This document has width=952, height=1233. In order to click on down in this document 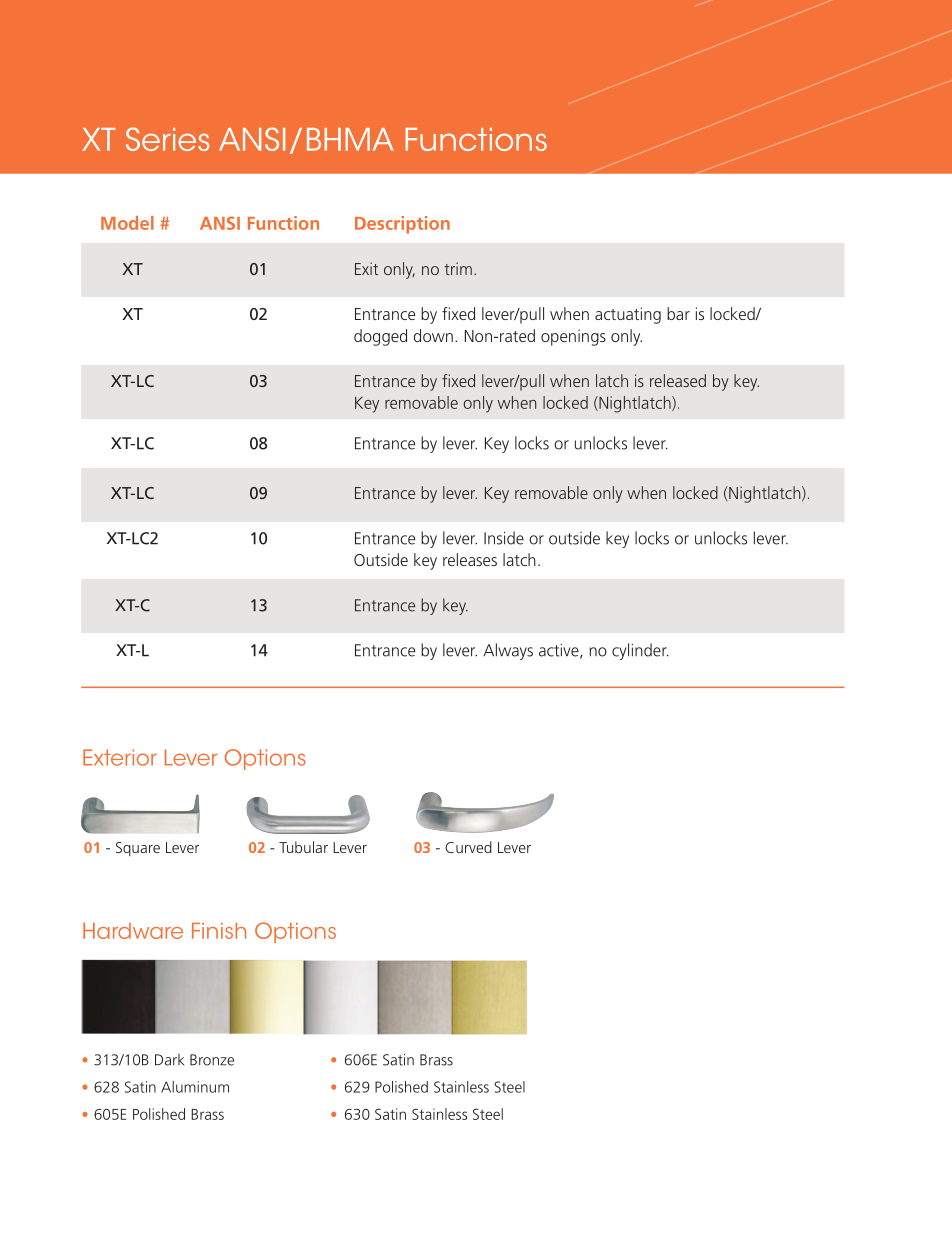, I will do `click(433, 335)`.
